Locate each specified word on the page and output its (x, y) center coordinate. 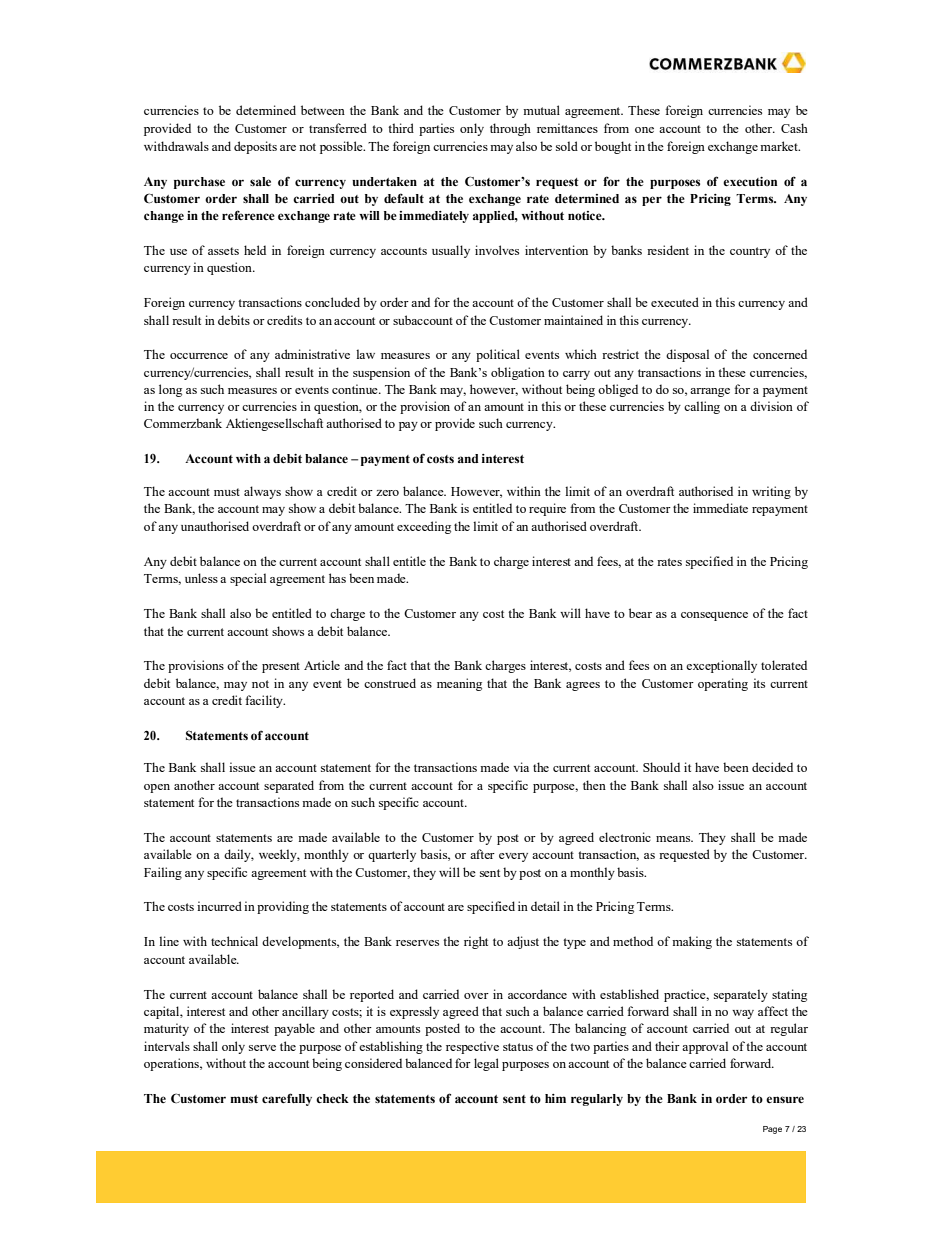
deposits (255, 147)
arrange (710, 392)
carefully (287, 1099)
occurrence (199, 356)
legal (486, 1064)
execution (750, 181)
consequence (714, 616)
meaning (459, 684)
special (248, 579)
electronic (625, 837)
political (498, 355)
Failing (163, 873)
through (510, 129)
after (482, 854)
